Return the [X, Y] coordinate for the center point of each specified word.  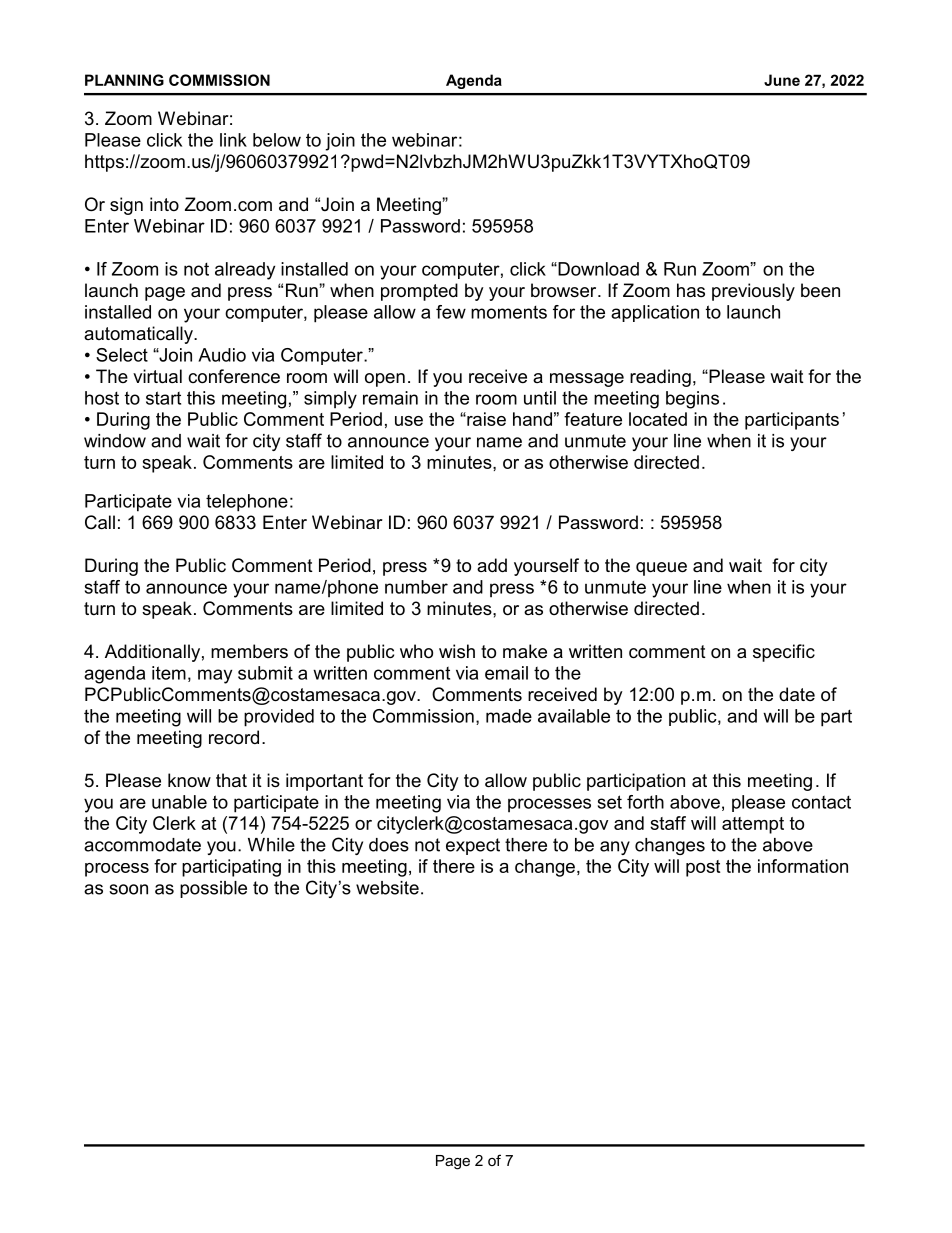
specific [784, 653]
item [169, 673]
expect [473, 846]
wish [457, 651]
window [115, 441]
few [451, 312]
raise [485, 419]
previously [753, 292]
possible [213, 889]
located [658, 419]
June [782, 80]
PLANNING [124, 80]
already [245, 271]
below [277, 140]
